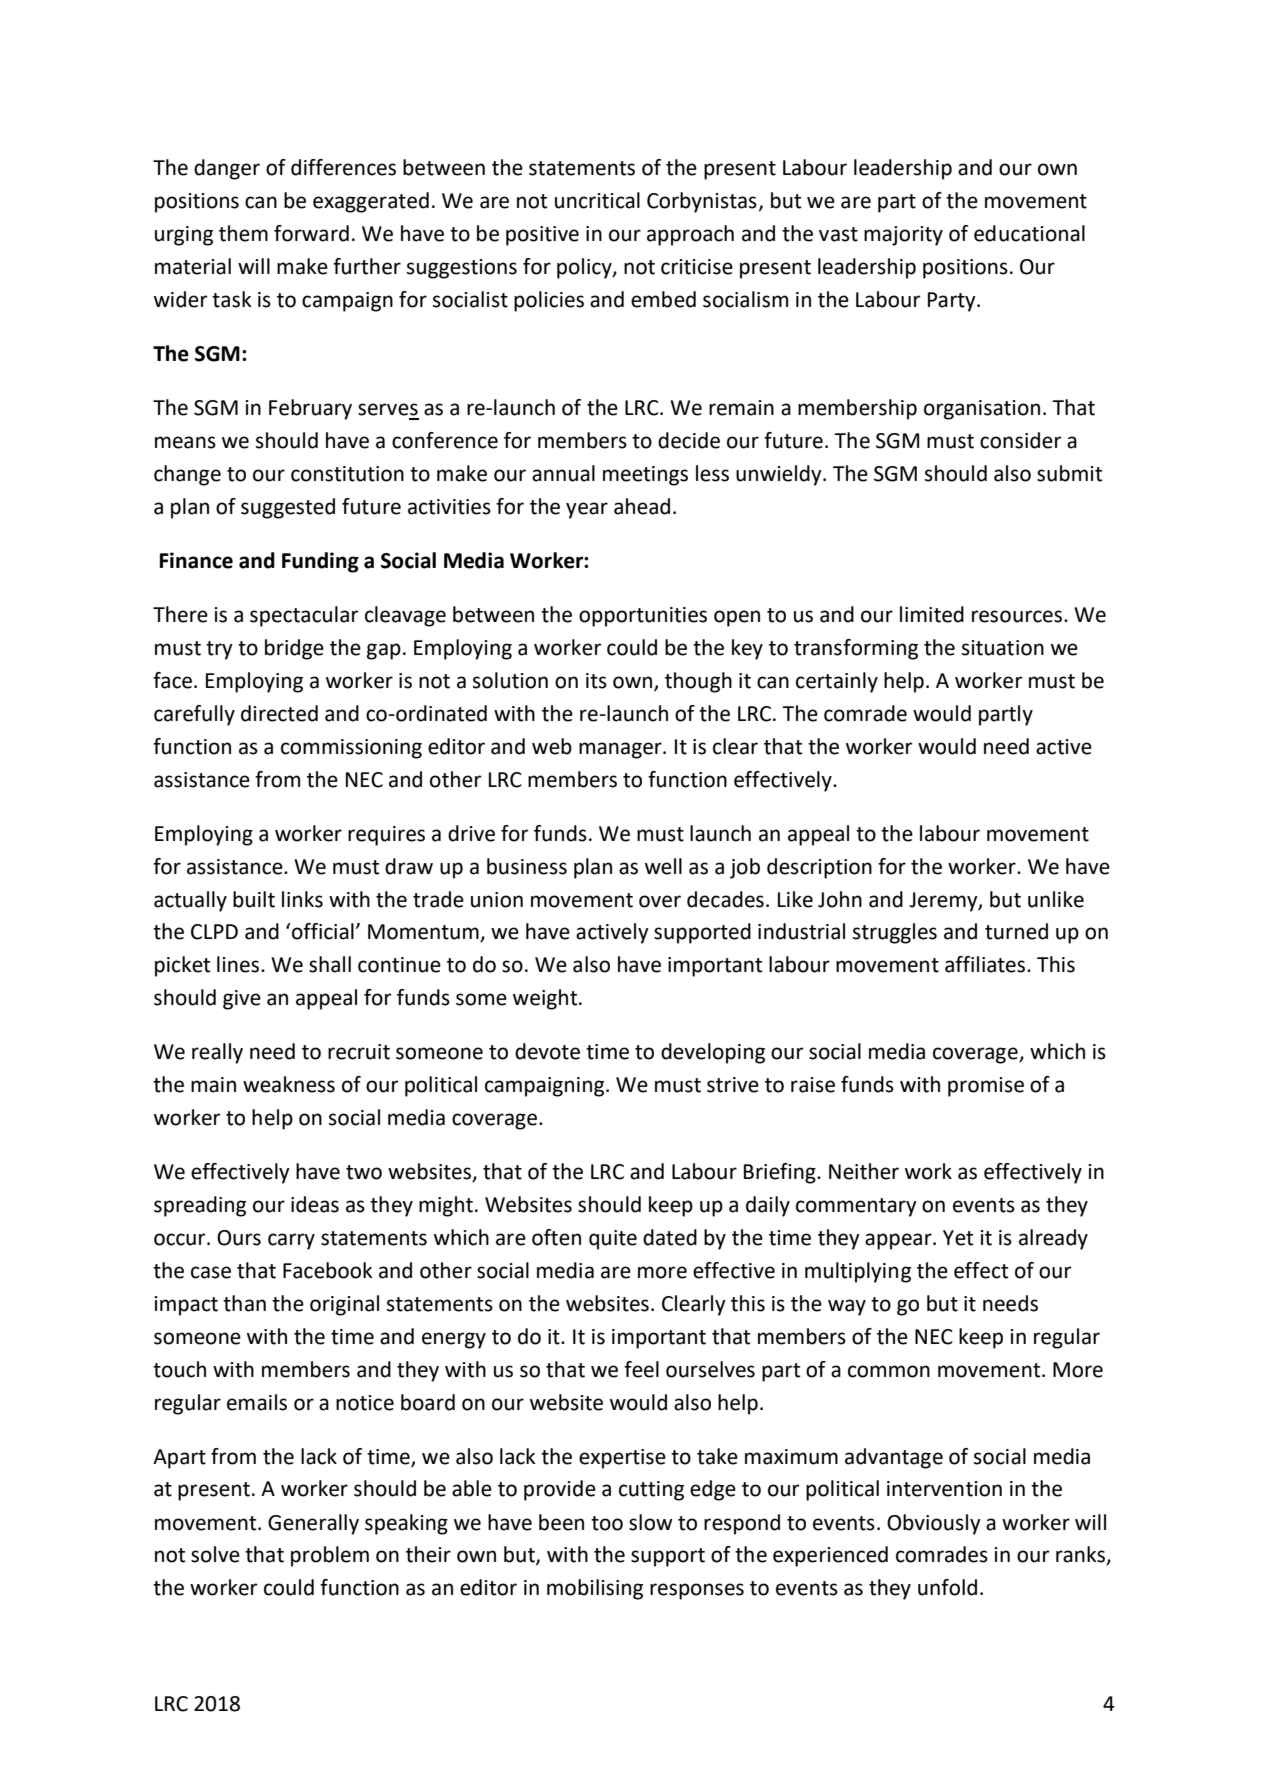  I want to click on Generally, so click(313, 1524).
